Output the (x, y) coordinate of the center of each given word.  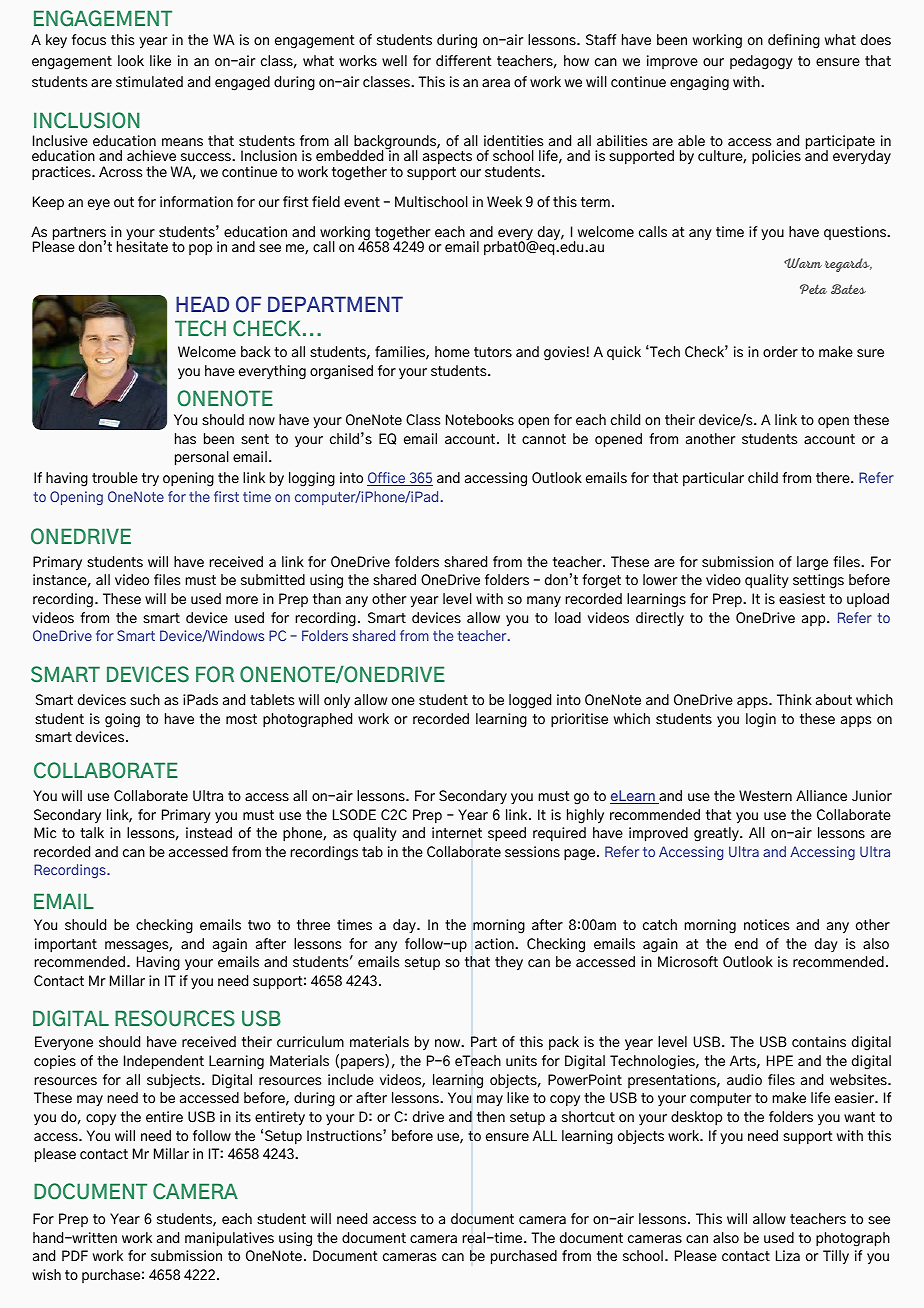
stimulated (149, 82)
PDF (75, 1255)
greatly (717, 834)
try (150, 480)
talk (92, 833)
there (834, 478)
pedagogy (761, 62)
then (491, 1117)
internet (457, 833)
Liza (788, 1256)
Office (387, 479)
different (464, 61)
